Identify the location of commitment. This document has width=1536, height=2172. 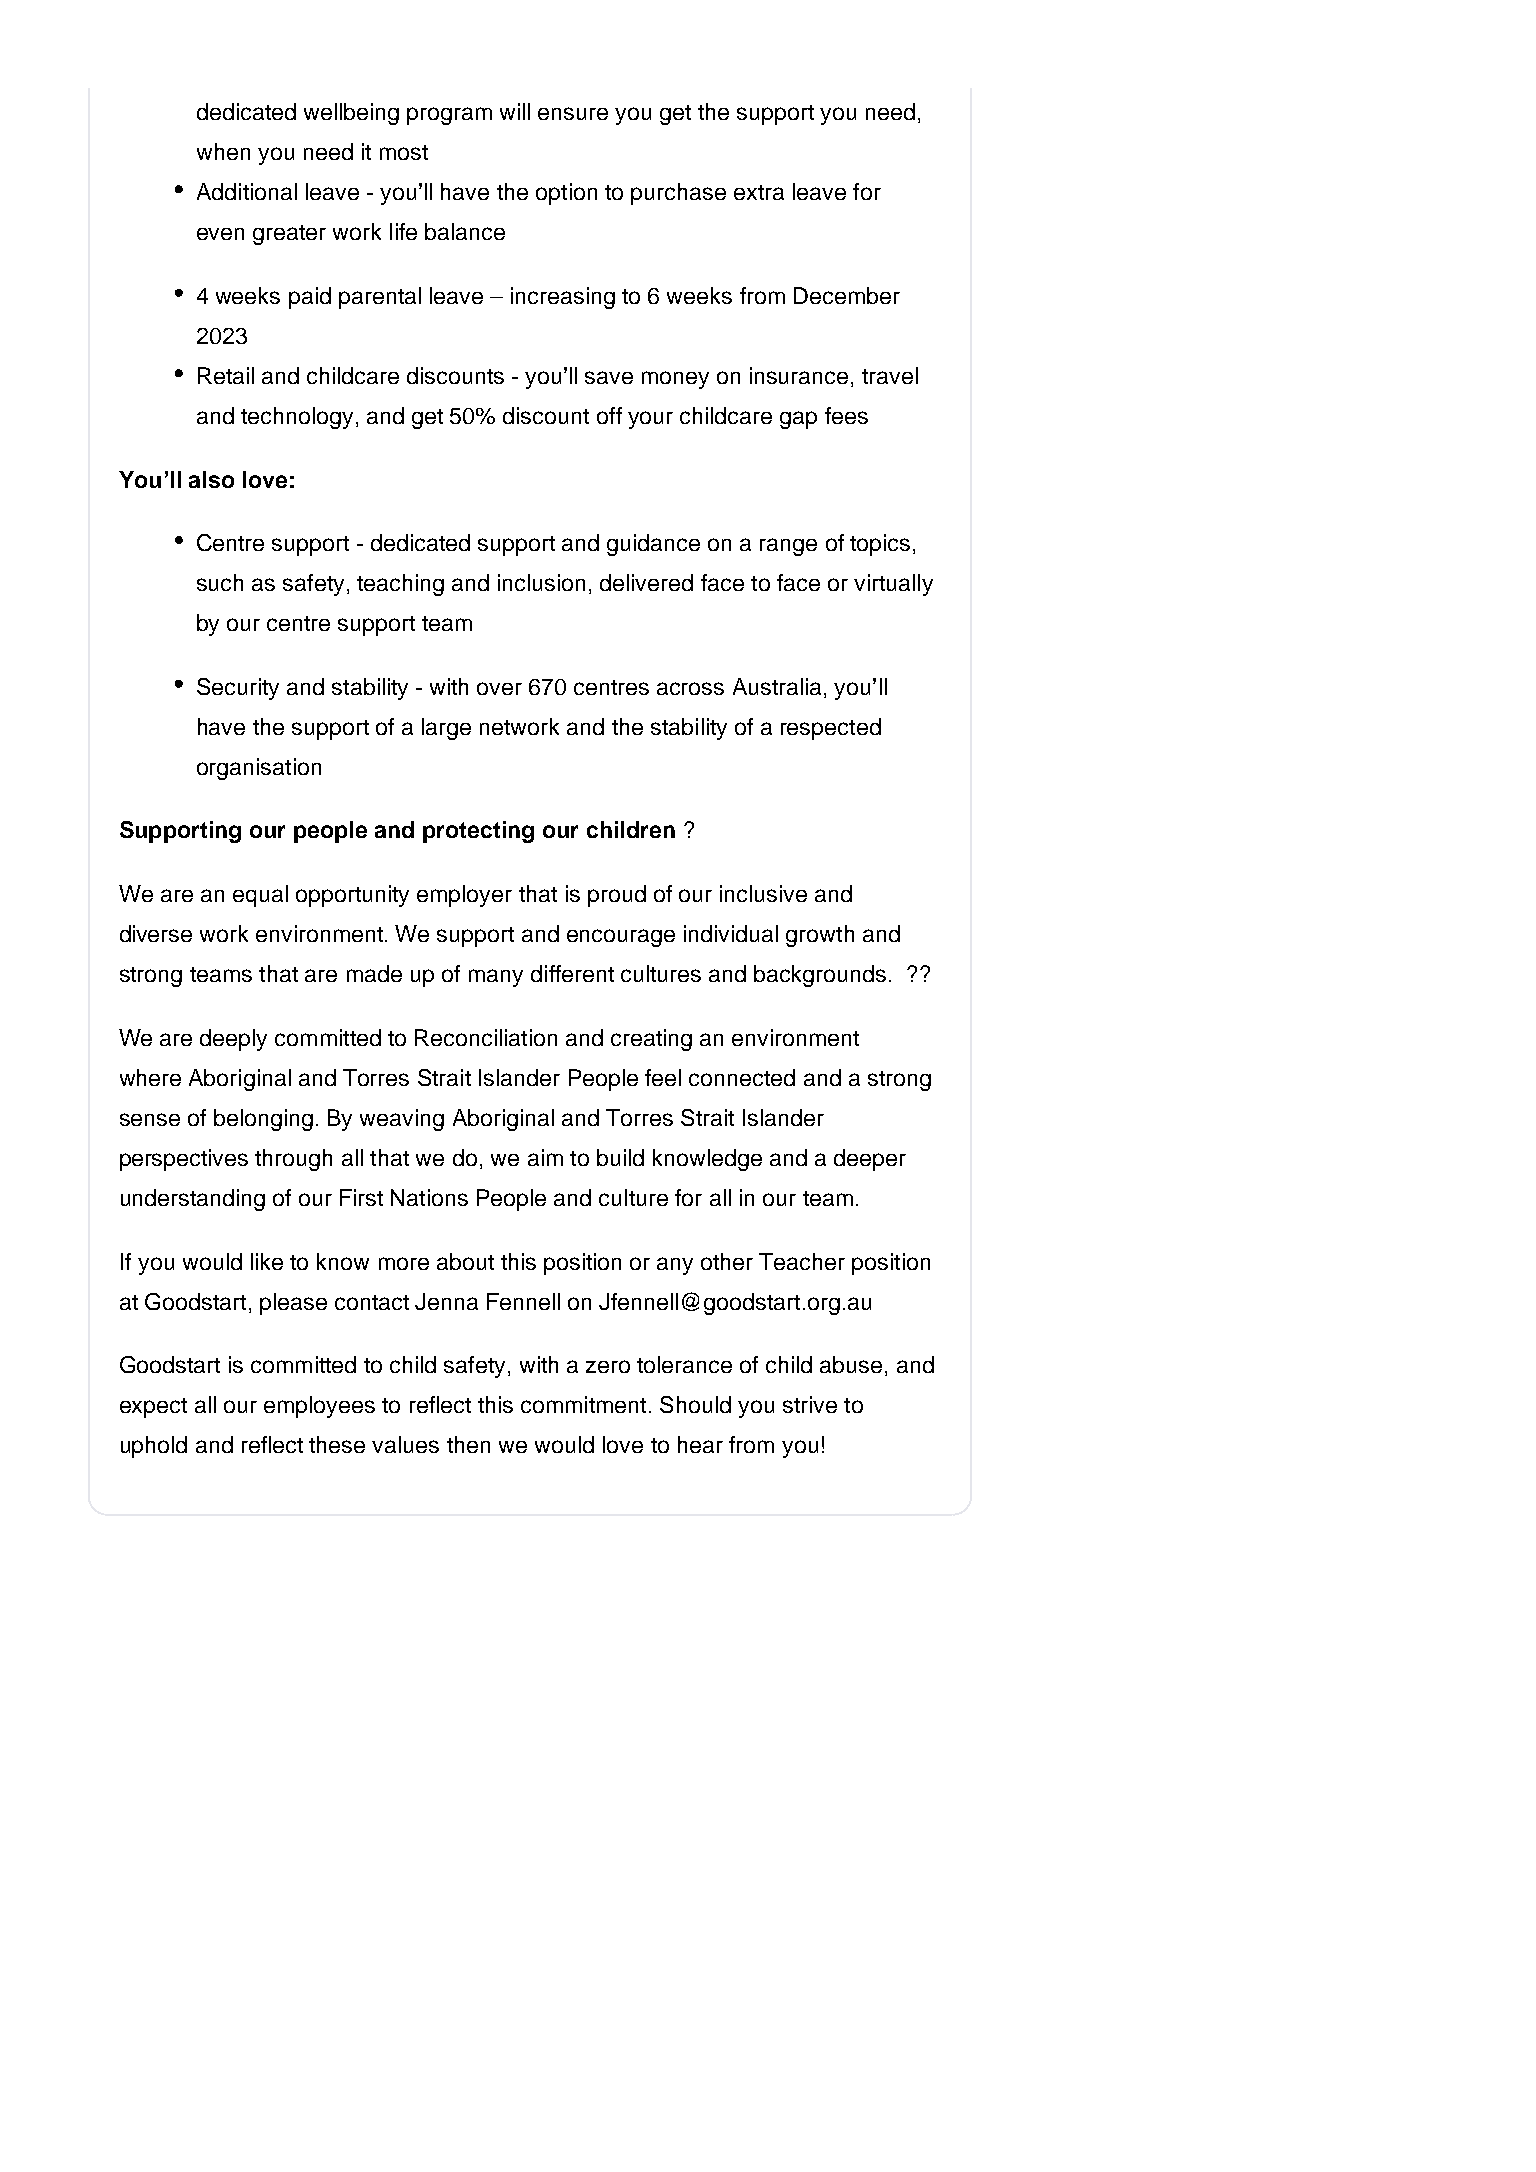
(583, 1404).
